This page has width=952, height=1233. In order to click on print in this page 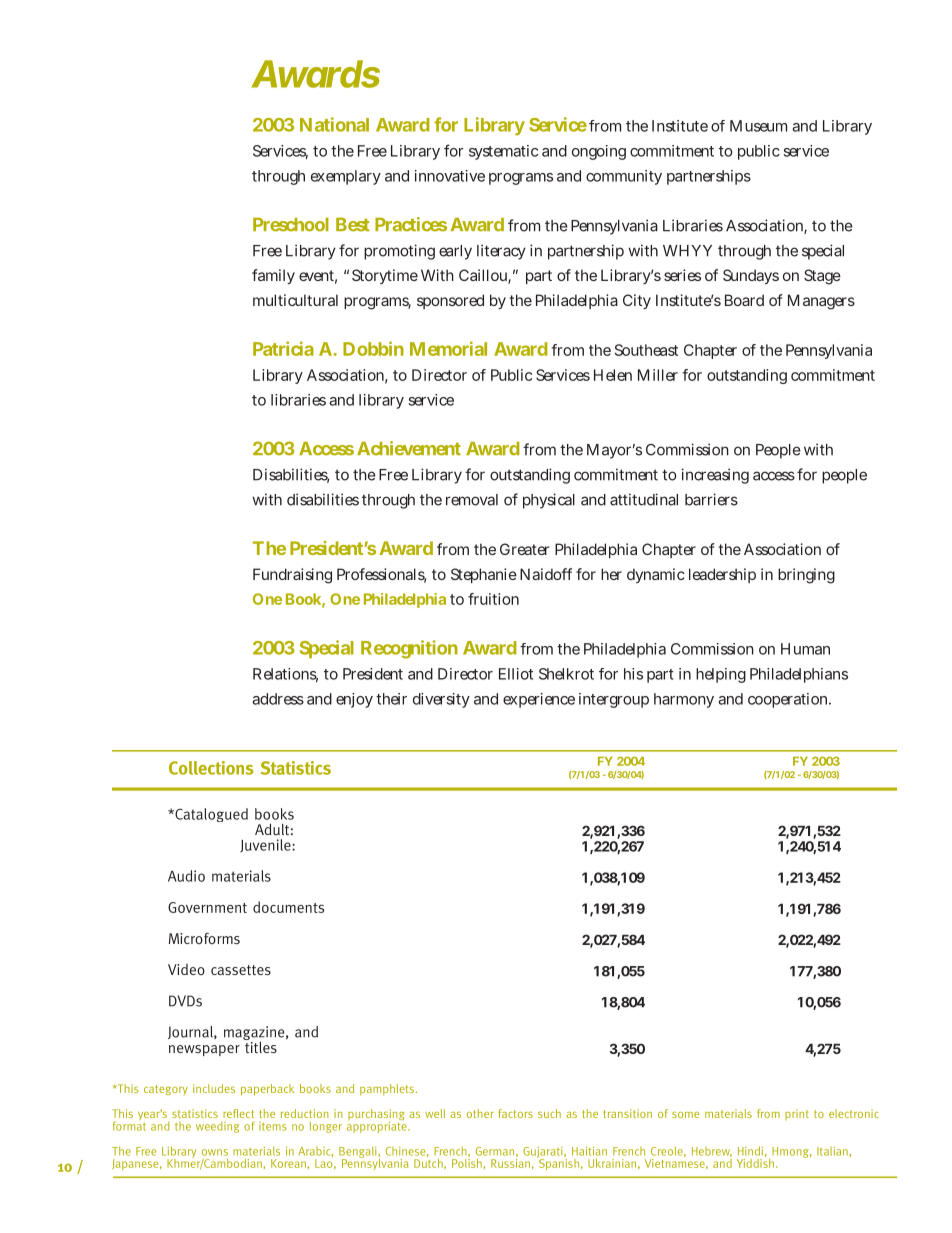, I will do `click(797, 1114)`.
